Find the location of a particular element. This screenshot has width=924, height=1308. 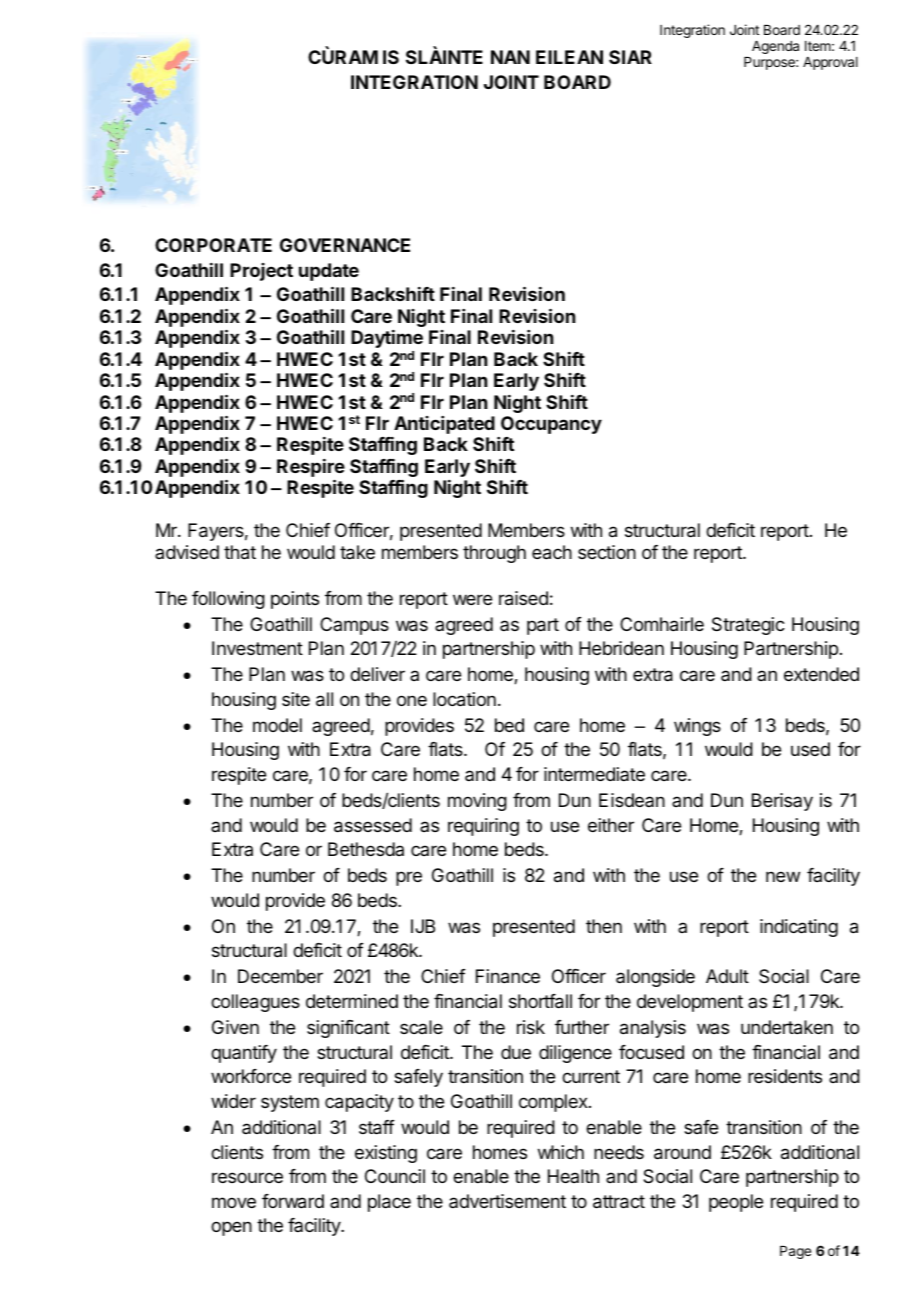

Strategic is located at coordinates (748, 626).
